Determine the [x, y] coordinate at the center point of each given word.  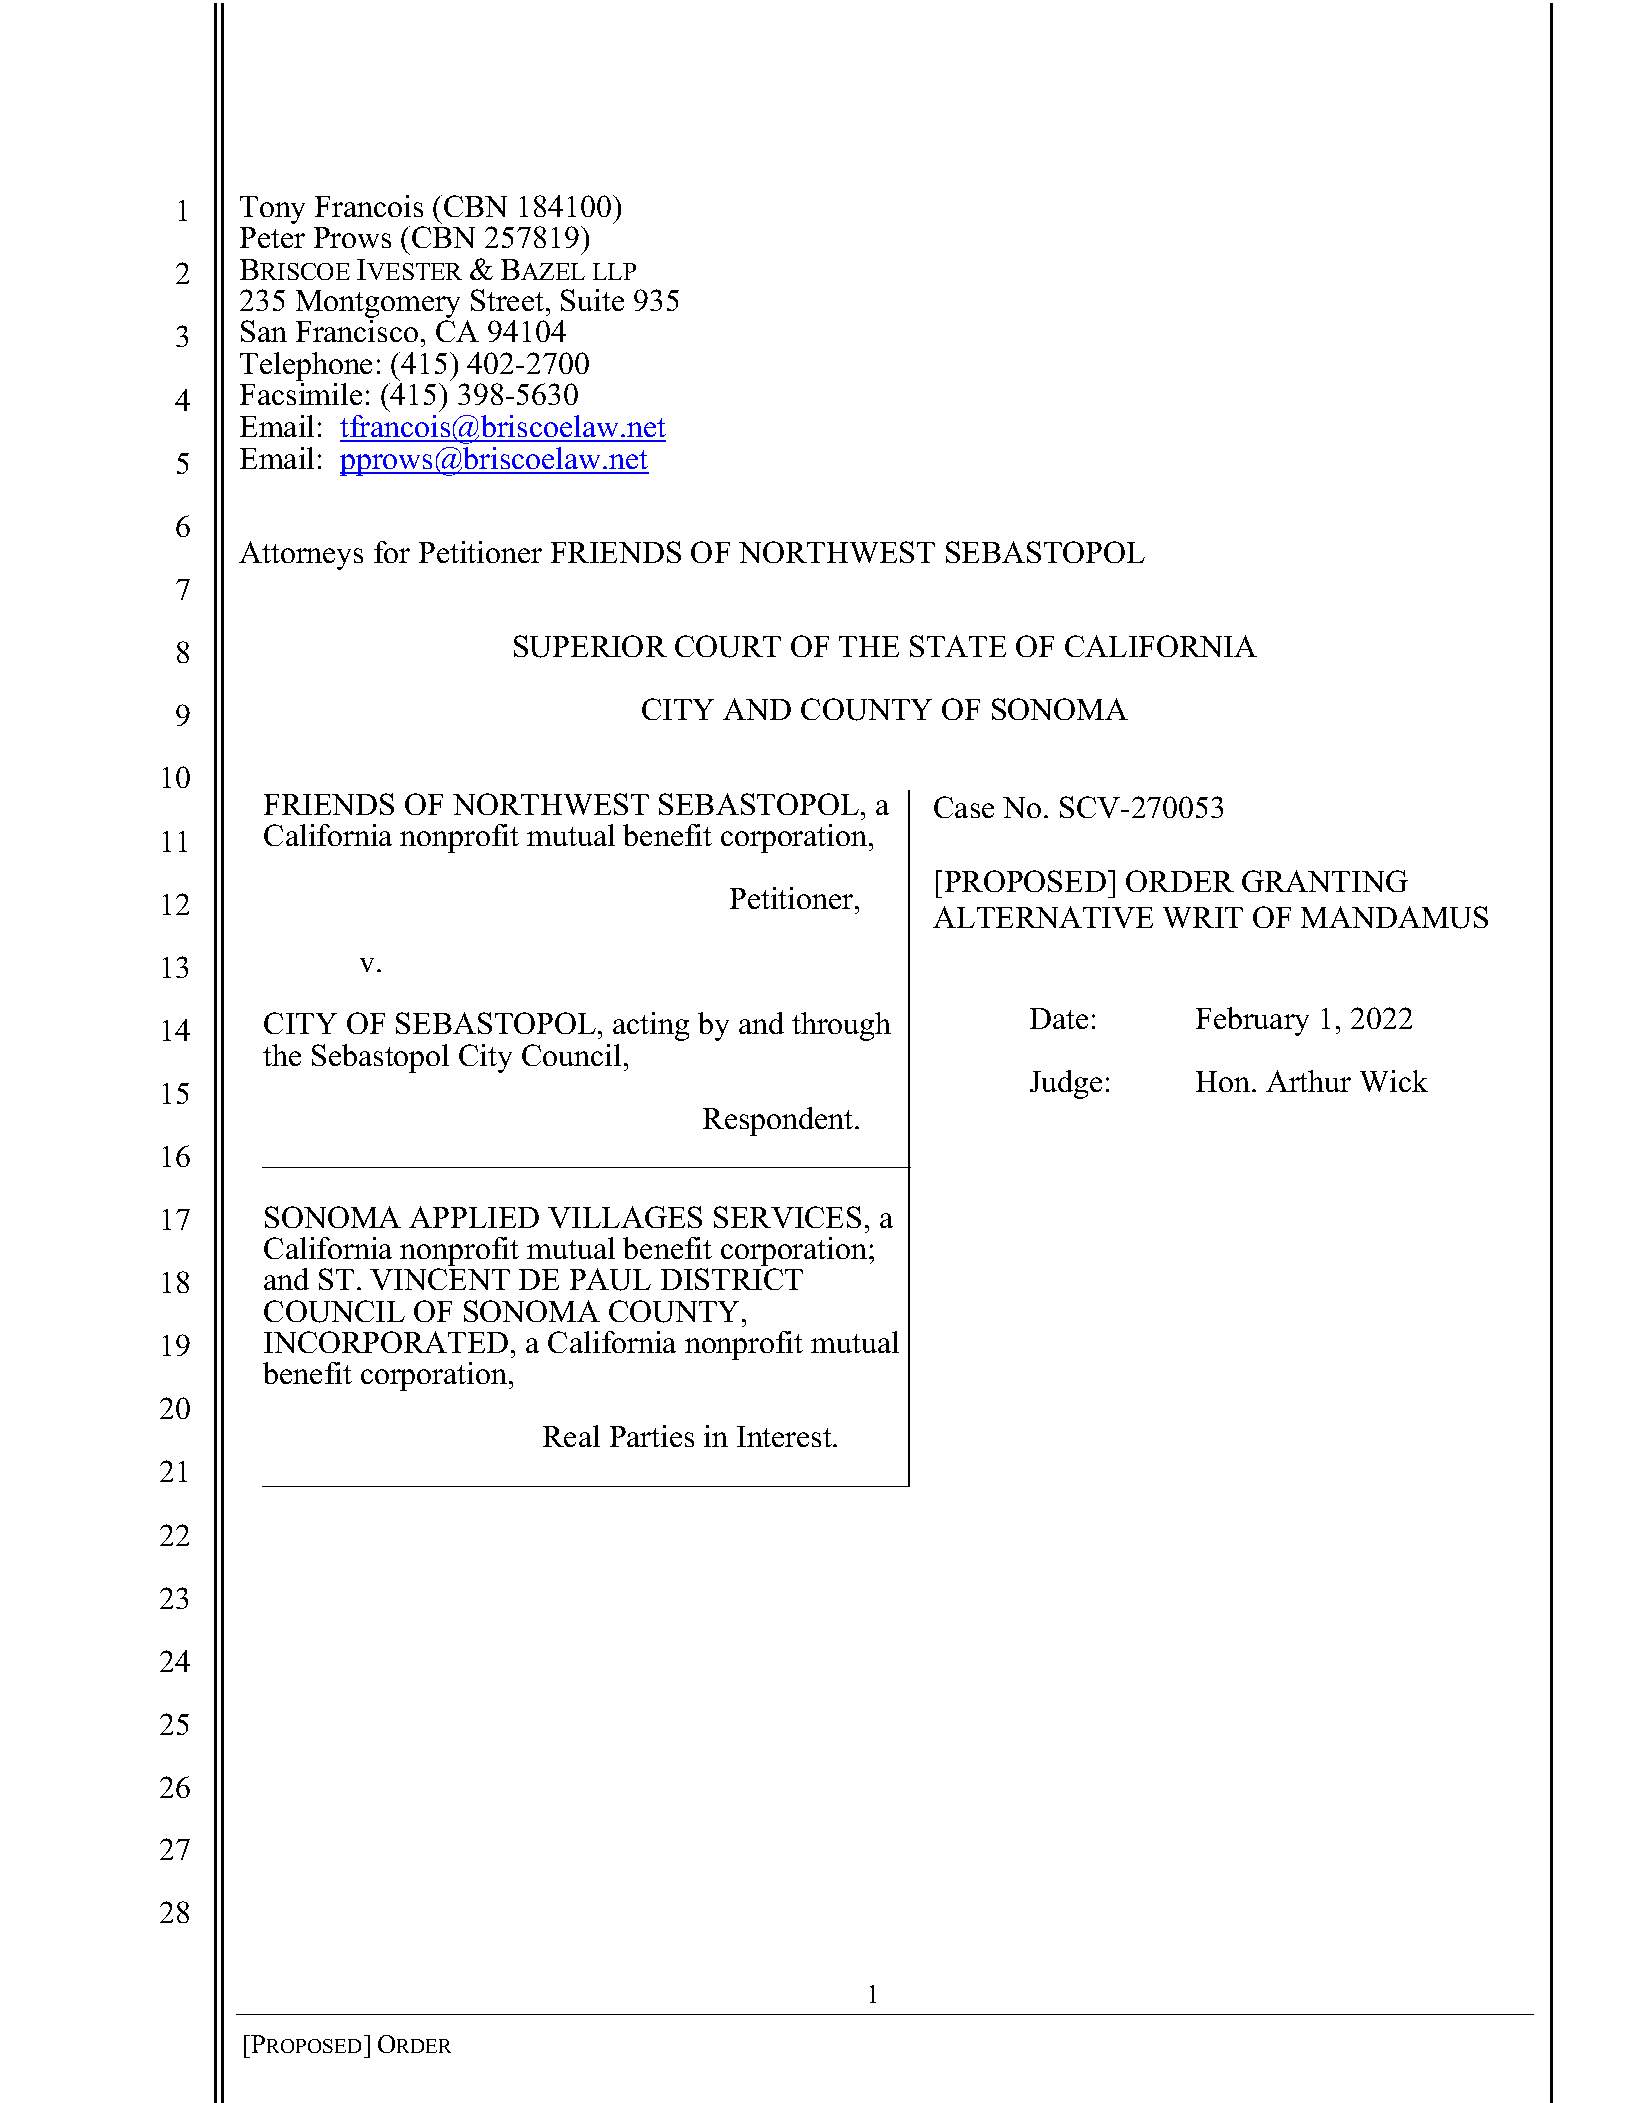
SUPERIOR [590, 646]
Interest [785, 1436]
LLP [614, 271]
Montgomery [378, 305]
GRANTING [1325, 881]
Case [964, 807]
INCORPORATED [386, 1342]
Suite [592, 300]
